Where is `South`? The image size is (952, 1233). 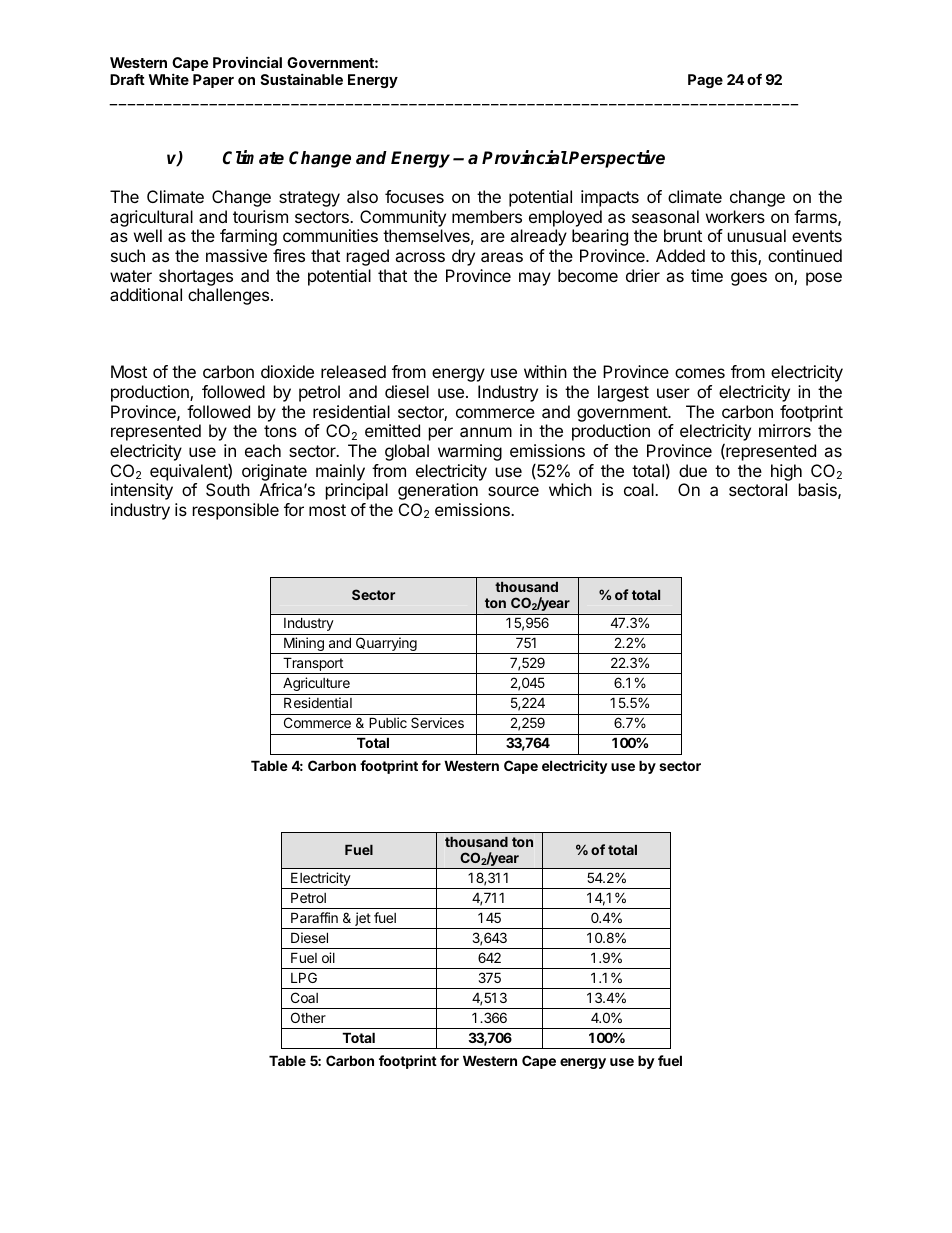
South is located at coordinates (228, 489).
